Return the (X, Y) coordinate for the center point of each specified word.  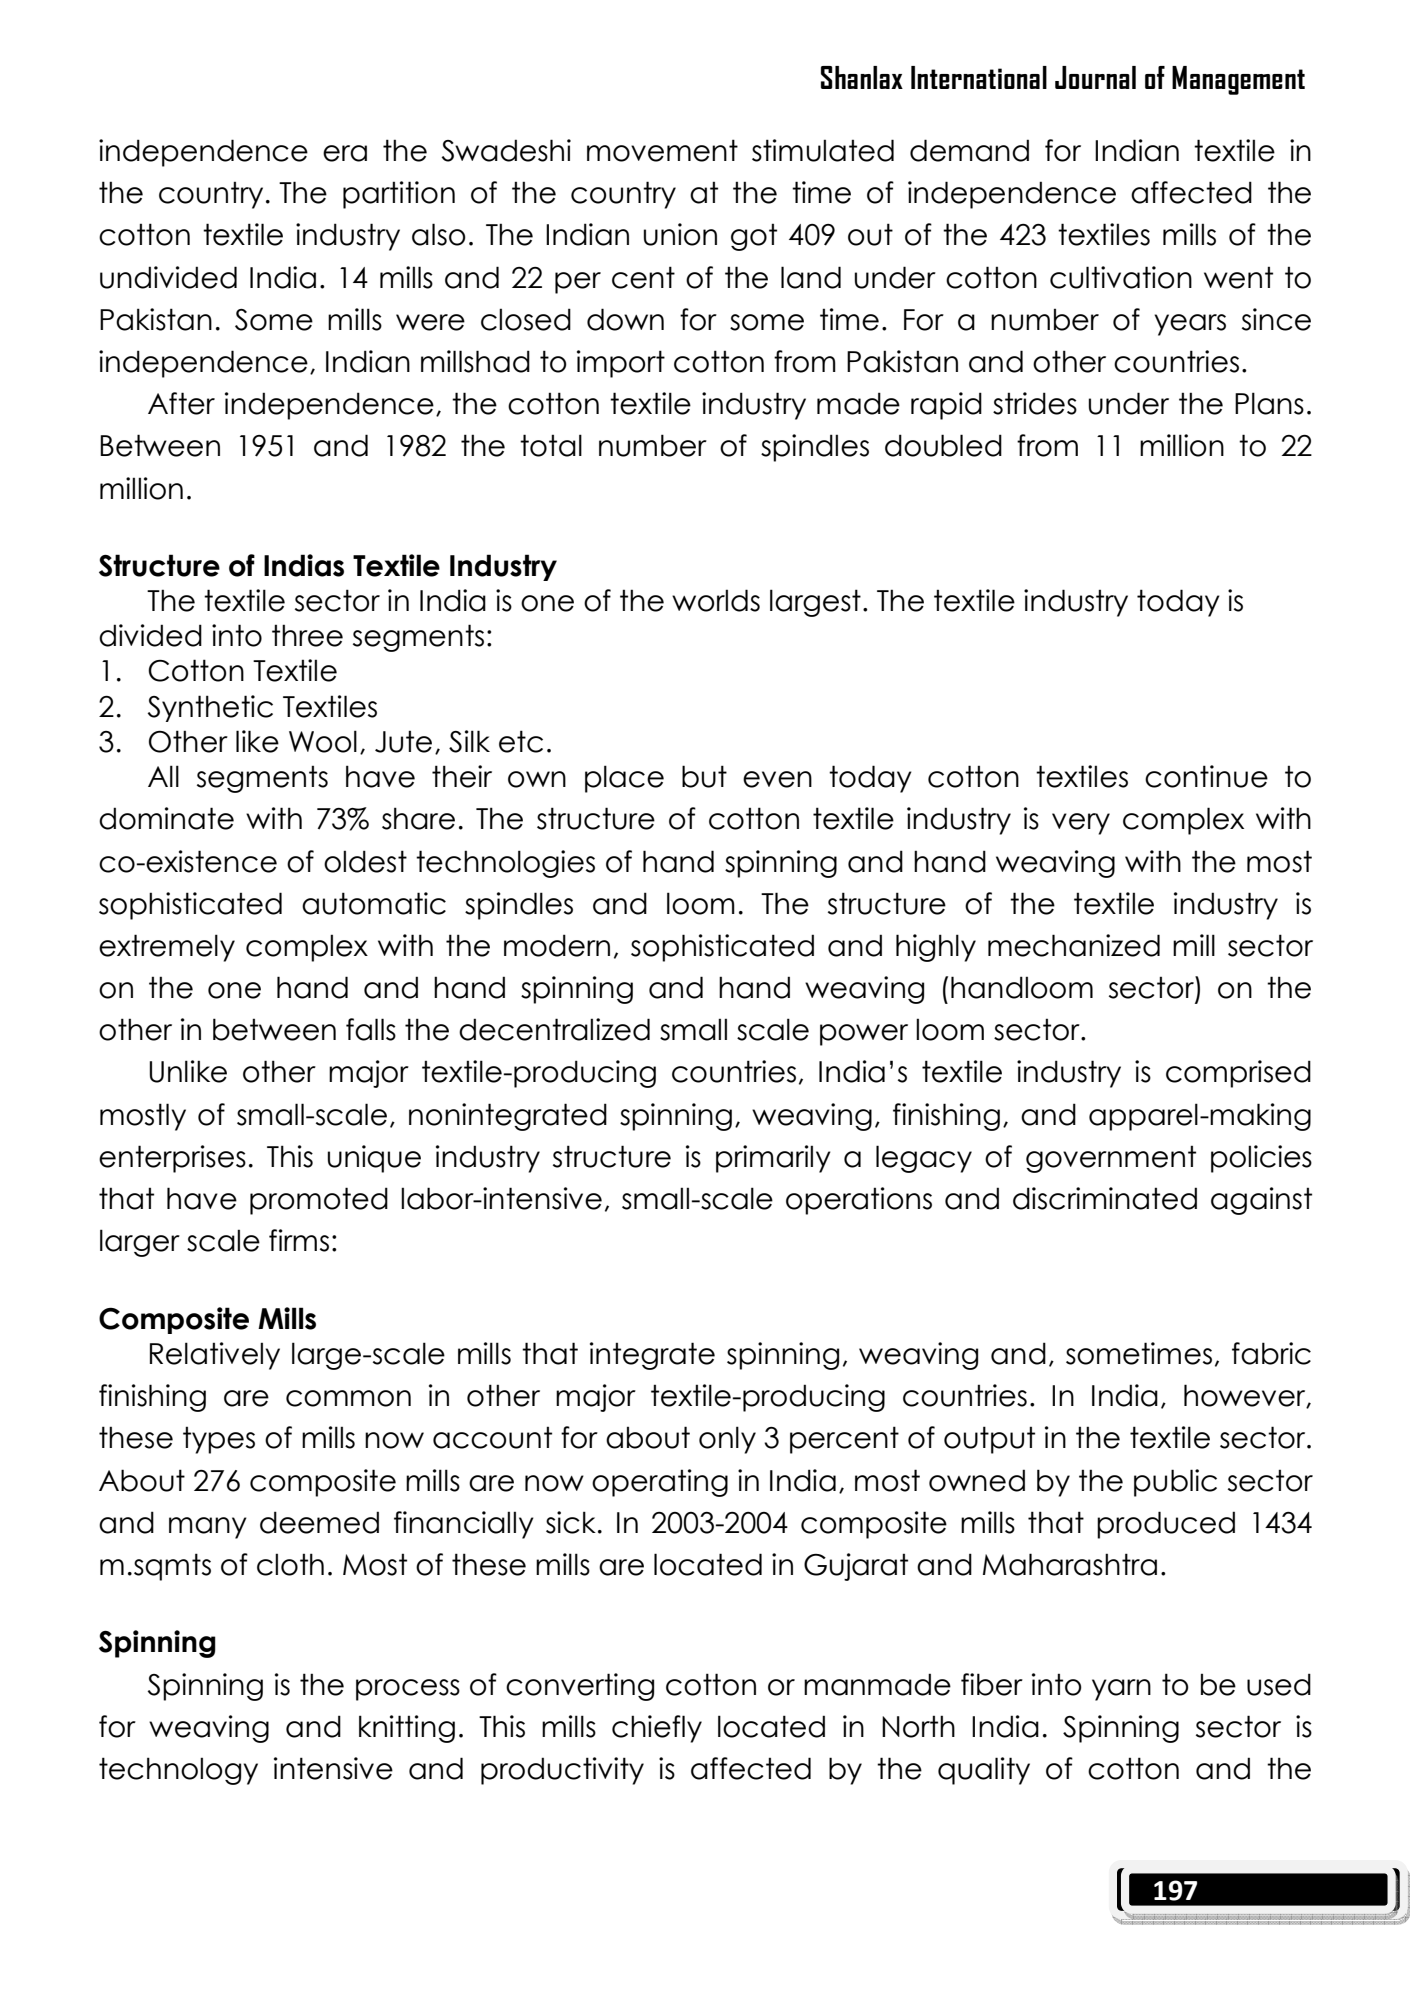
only (727, 1440)
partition (399, 195)
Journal (1095, 77)
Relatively (215, 1356)
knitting (407, 1729)
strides (1035, 403)
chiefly (657, 1729)
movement (662, 150)
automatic (374, 903)
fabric (1271, 1353)
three (307, 635)
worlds (716, 600)
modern (557, 945)
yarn (1121, 1690)
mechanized (1074, 945)
